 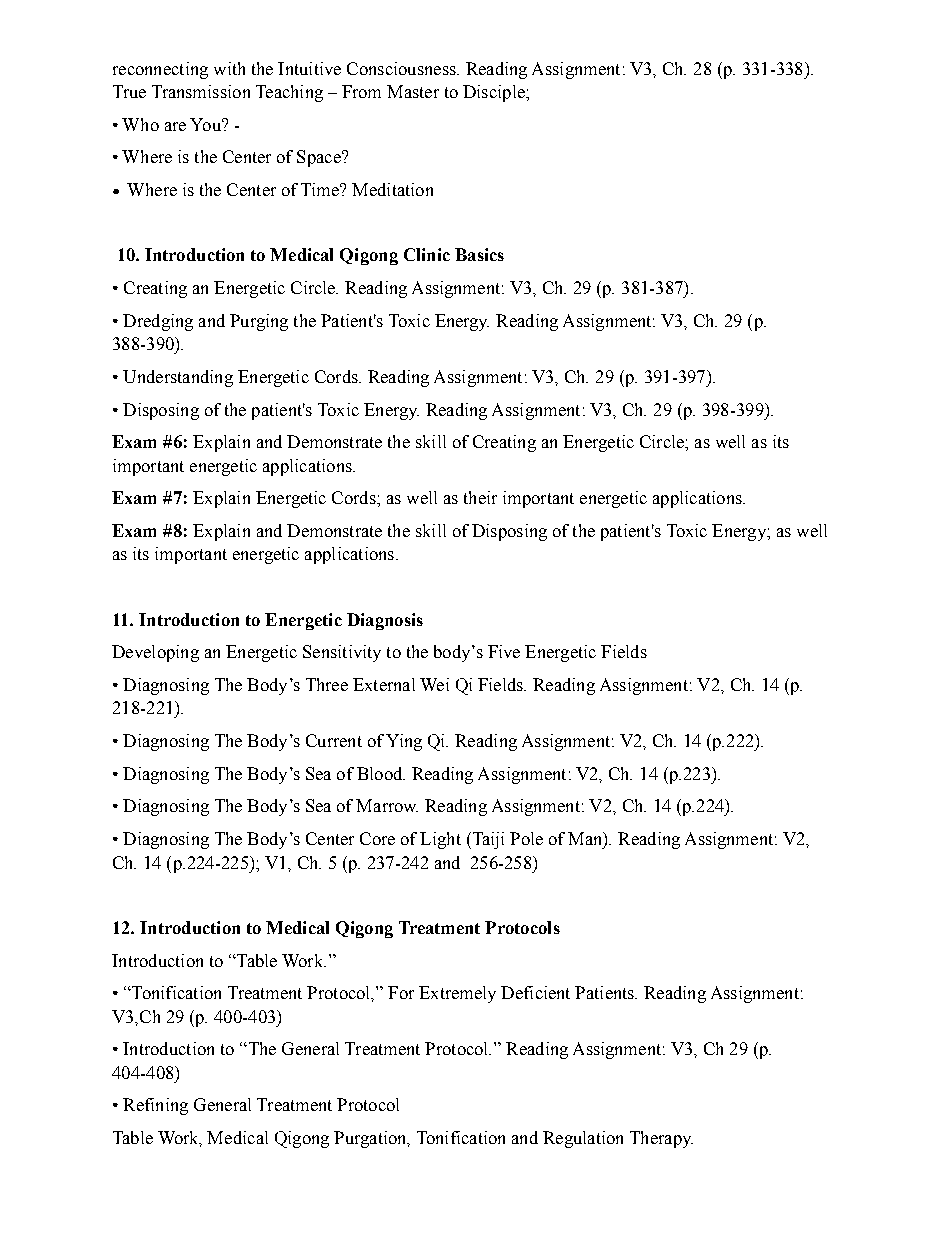 What do you see at coordinates (178, 378) in the page?
I see `Understanding` at bounding box center [178, 378].
